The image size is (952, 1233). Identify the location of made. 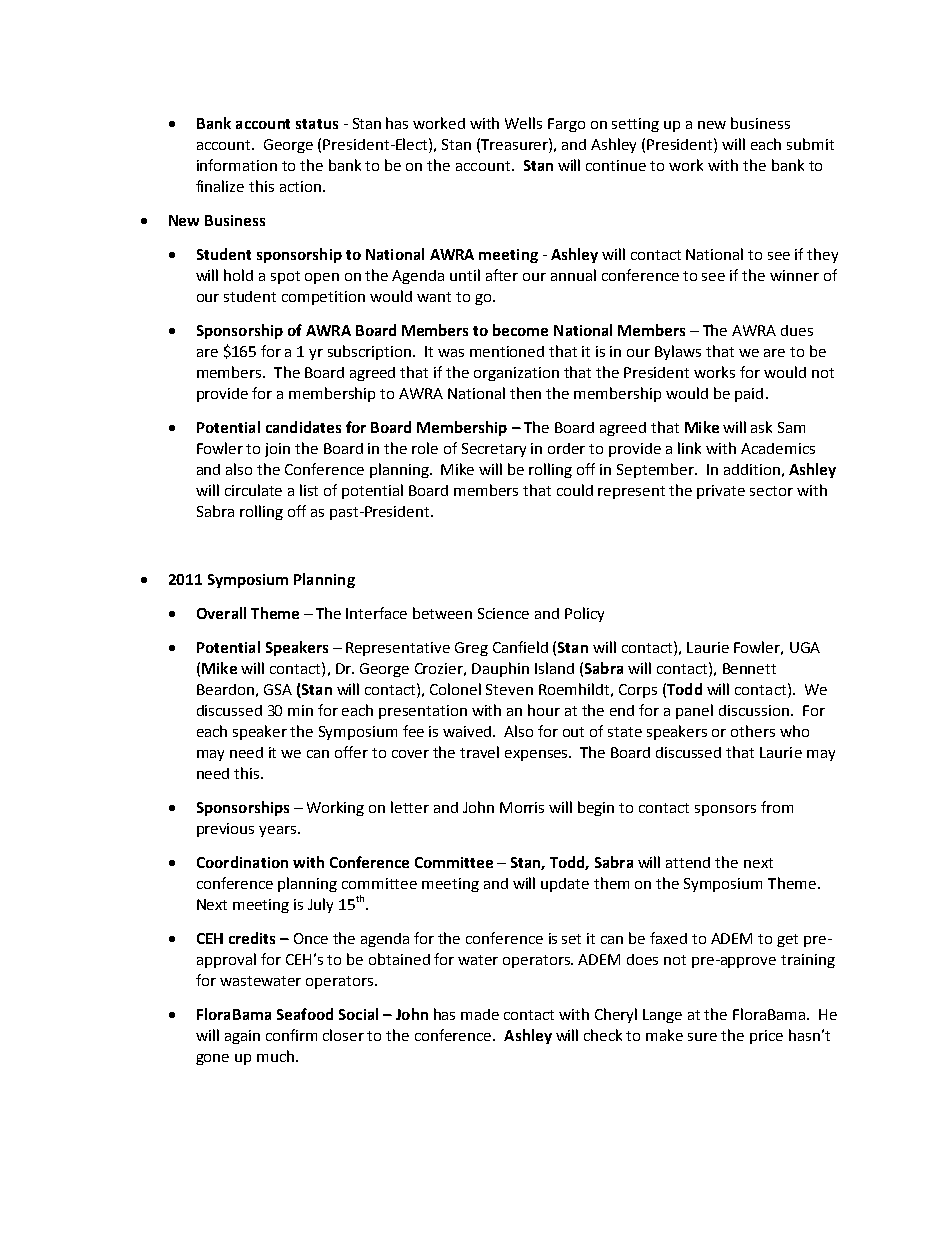
(480, 1014).
